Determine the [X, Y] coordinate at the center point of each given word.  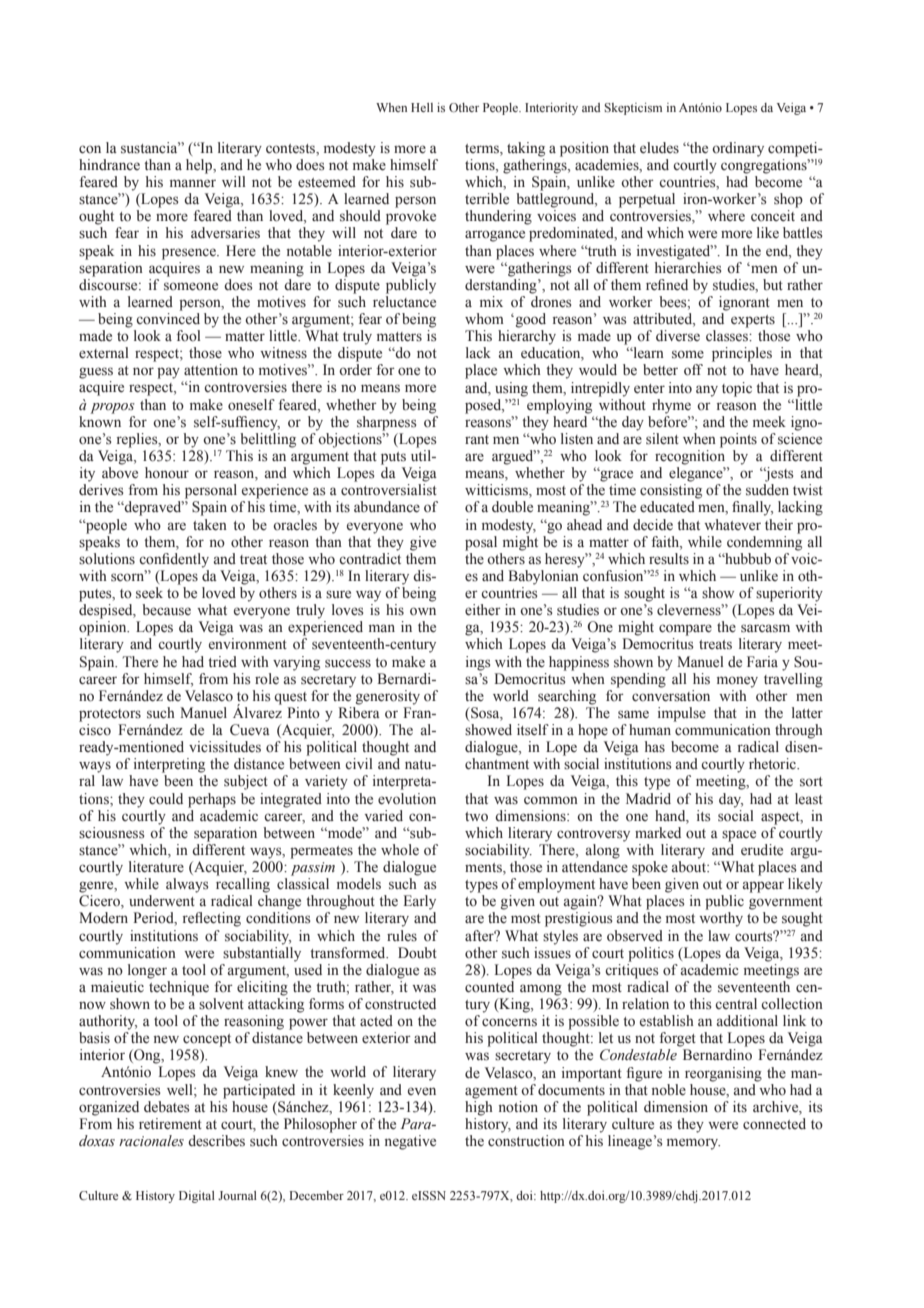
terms [483, 149]
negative [410, 1142]
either [483, 610]
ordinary [738, 149]
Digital [197, 1197]
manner [193, 183]
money [737, 682]
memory [693, 1144]
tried [222, 662]
